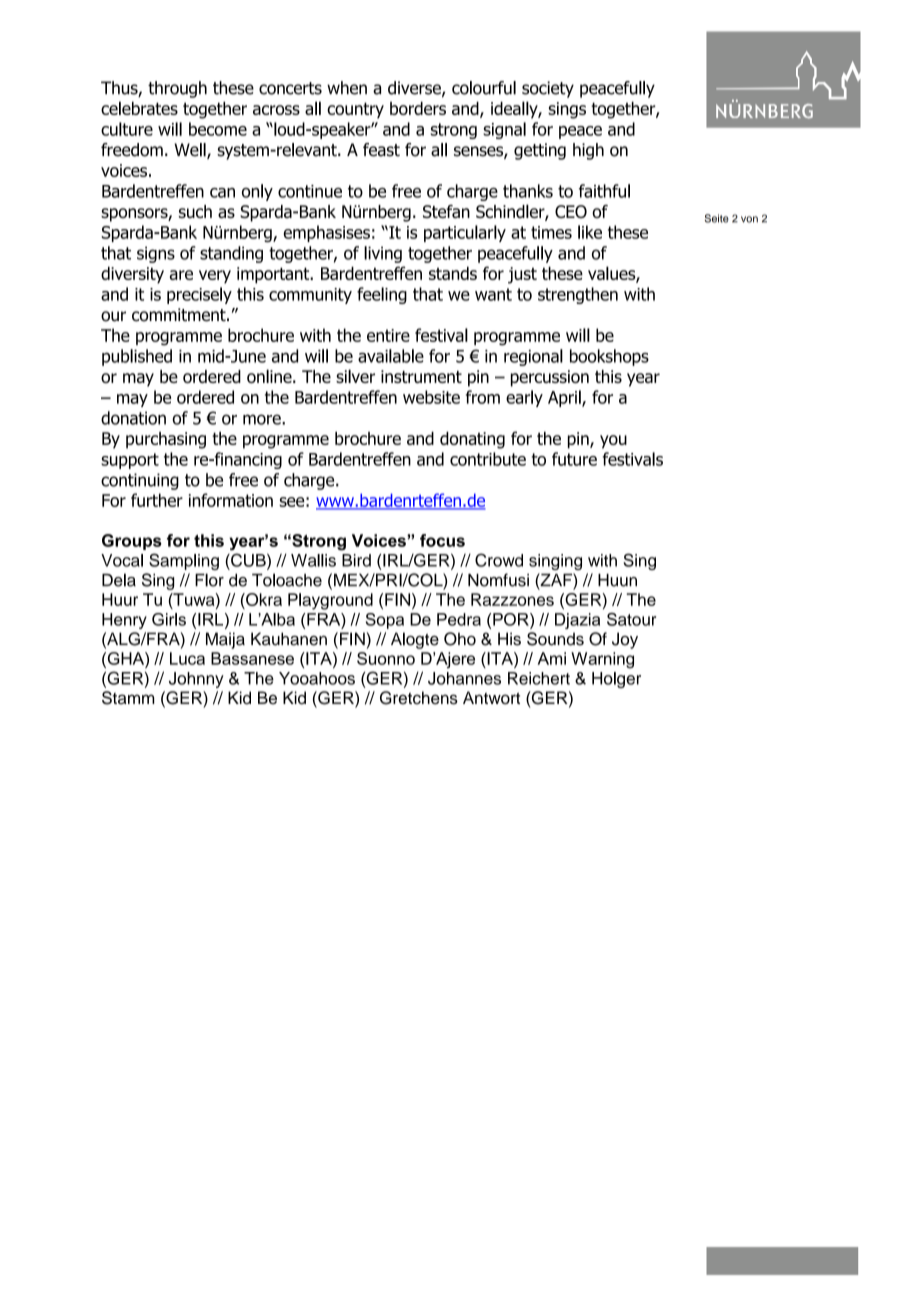  What do you see at coordinates (442, 540) in the screenshot?
I see `focus` at bounding box center [442, 540].
